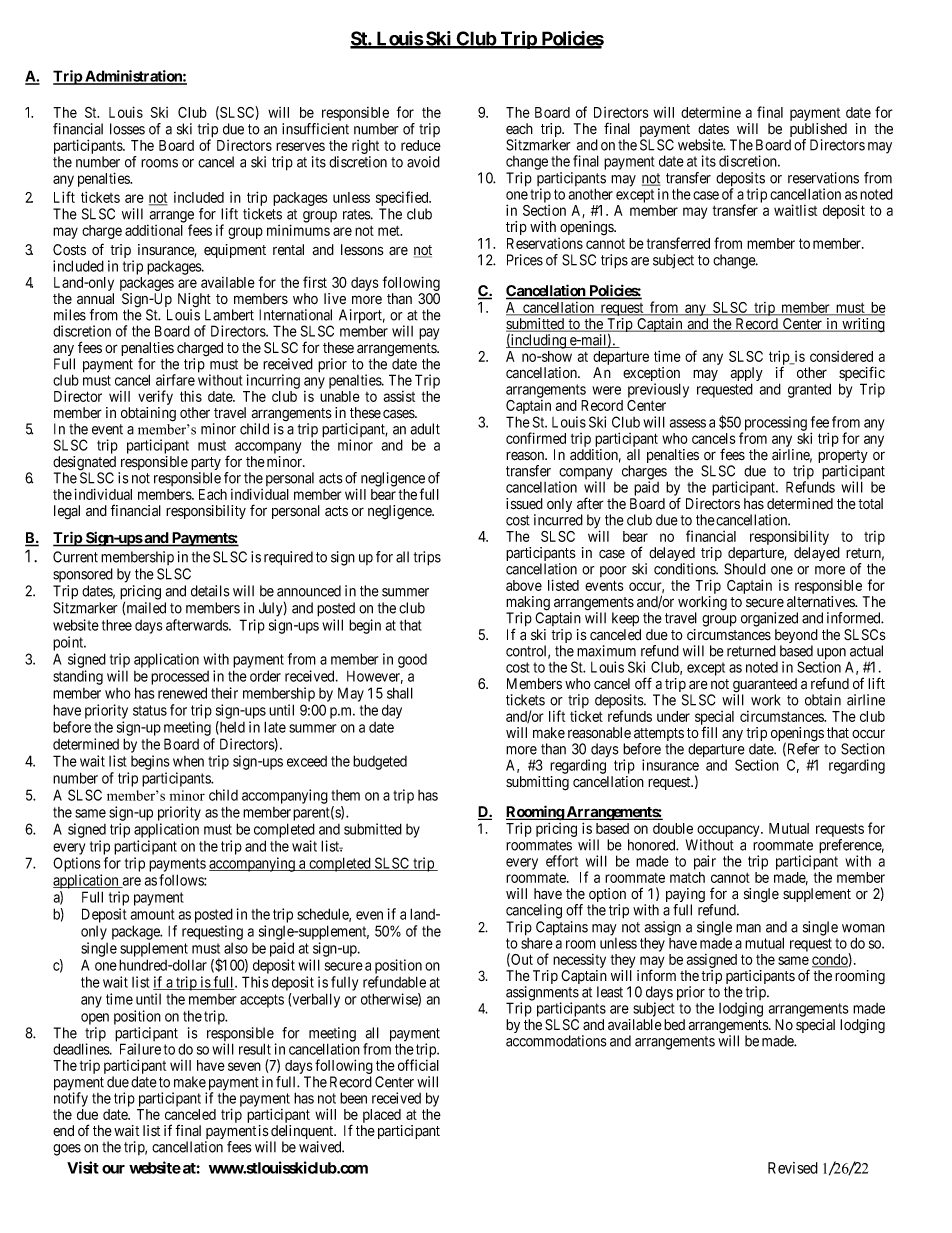  I want to click on avoid, so click(423, 162).
